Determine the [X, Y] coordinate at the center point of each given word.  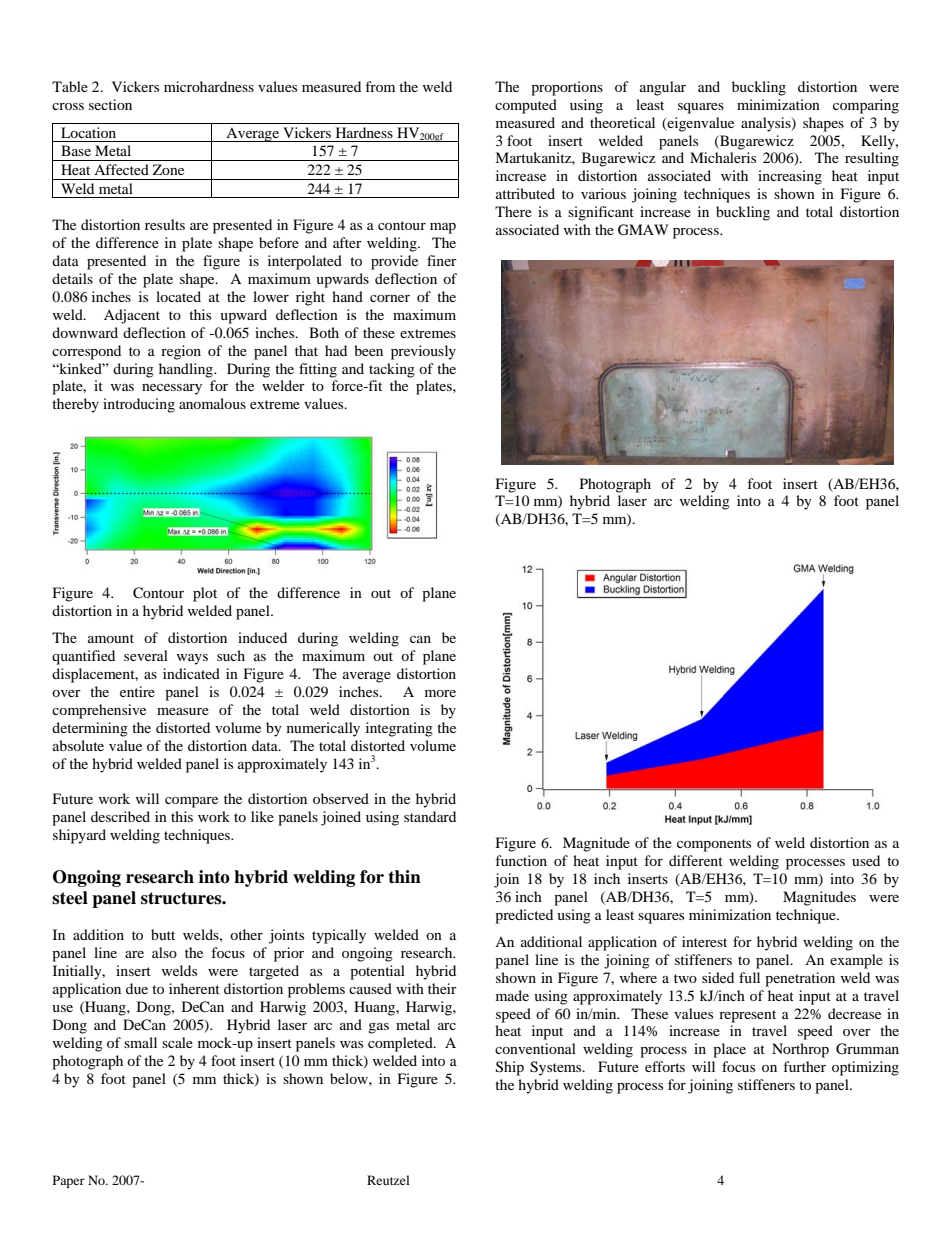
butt [163, 934]
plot [205, 594]
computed [526, 106]
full [749, 977]
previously [423, 352]
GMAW [643, 230]
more [440, 693]
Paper [69, 1181]
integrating [399, 729]
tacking [392, 370]
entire [137, 691]
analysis [767, 124]
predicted [524, 916]
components [714, 845]
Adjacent [132, 316]
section [110, 104]
